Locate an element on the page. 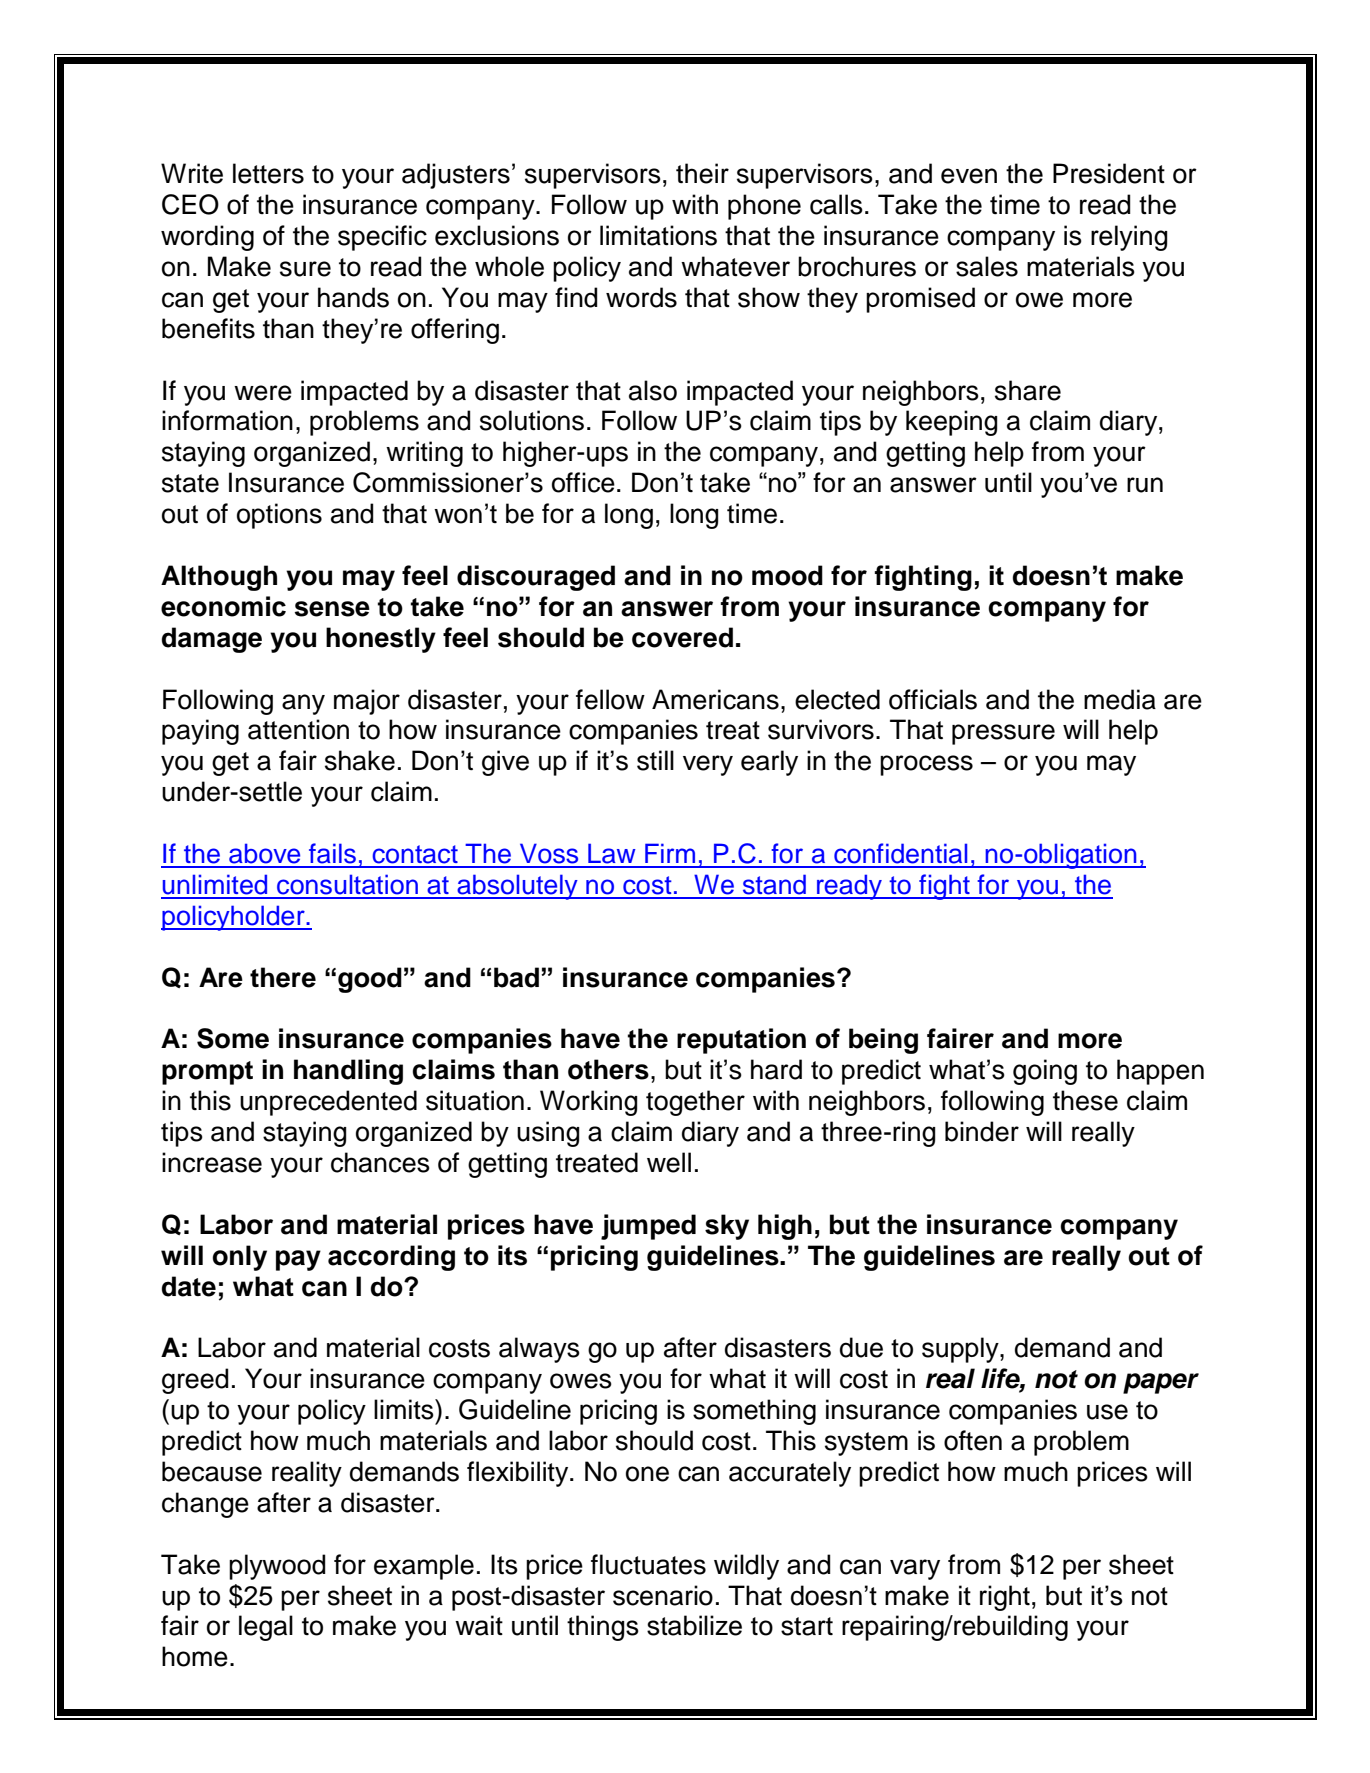 The image size is (1370, 1773). attention is located at coordinates (298, 729).
